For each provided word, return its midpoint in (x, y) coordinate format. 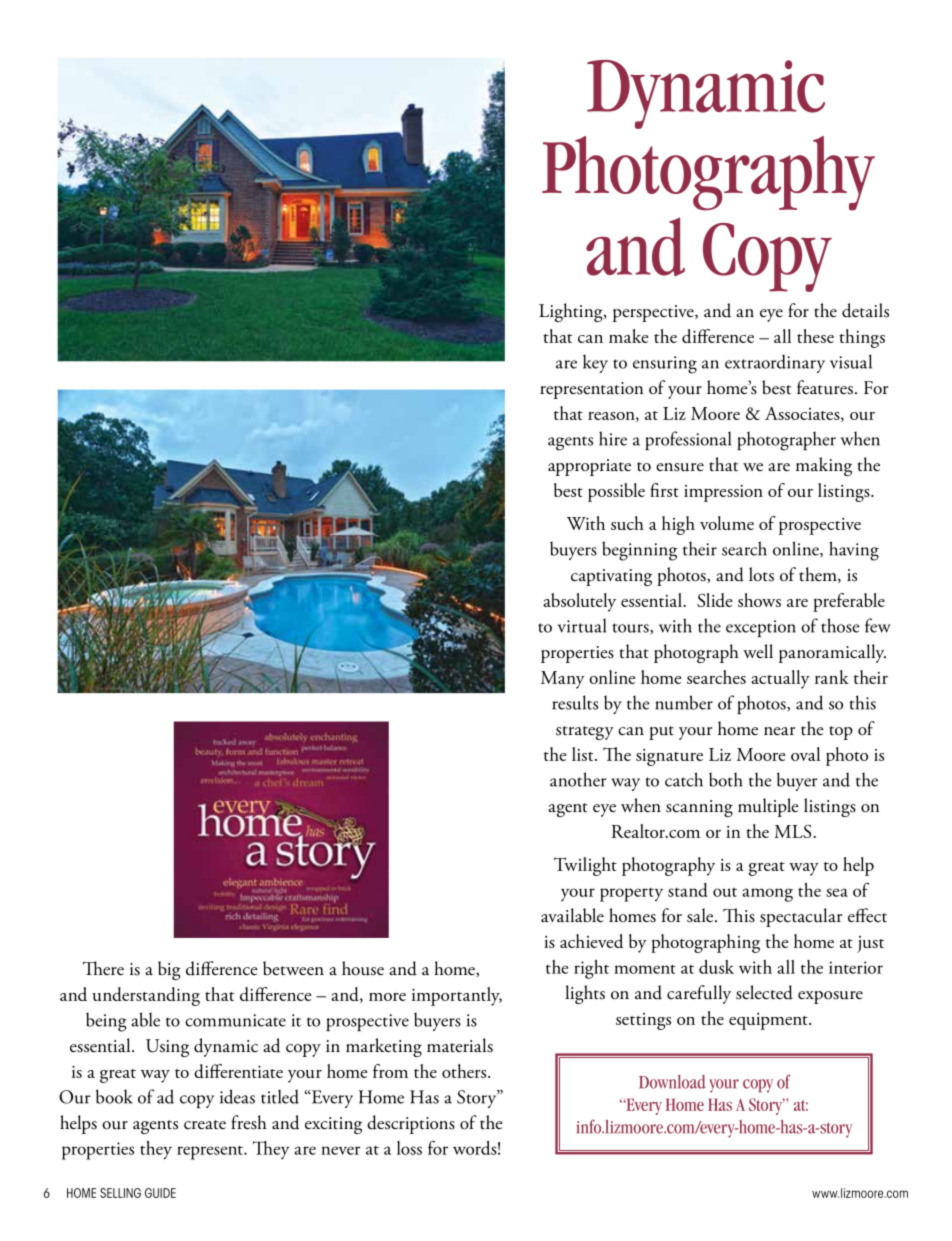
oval (805, 754)
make (628, 336)
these (815, 336)
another (578, 779)
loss (409, 1148)
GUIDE (160, 1193)
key (595, 364)
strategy (585, 733)
